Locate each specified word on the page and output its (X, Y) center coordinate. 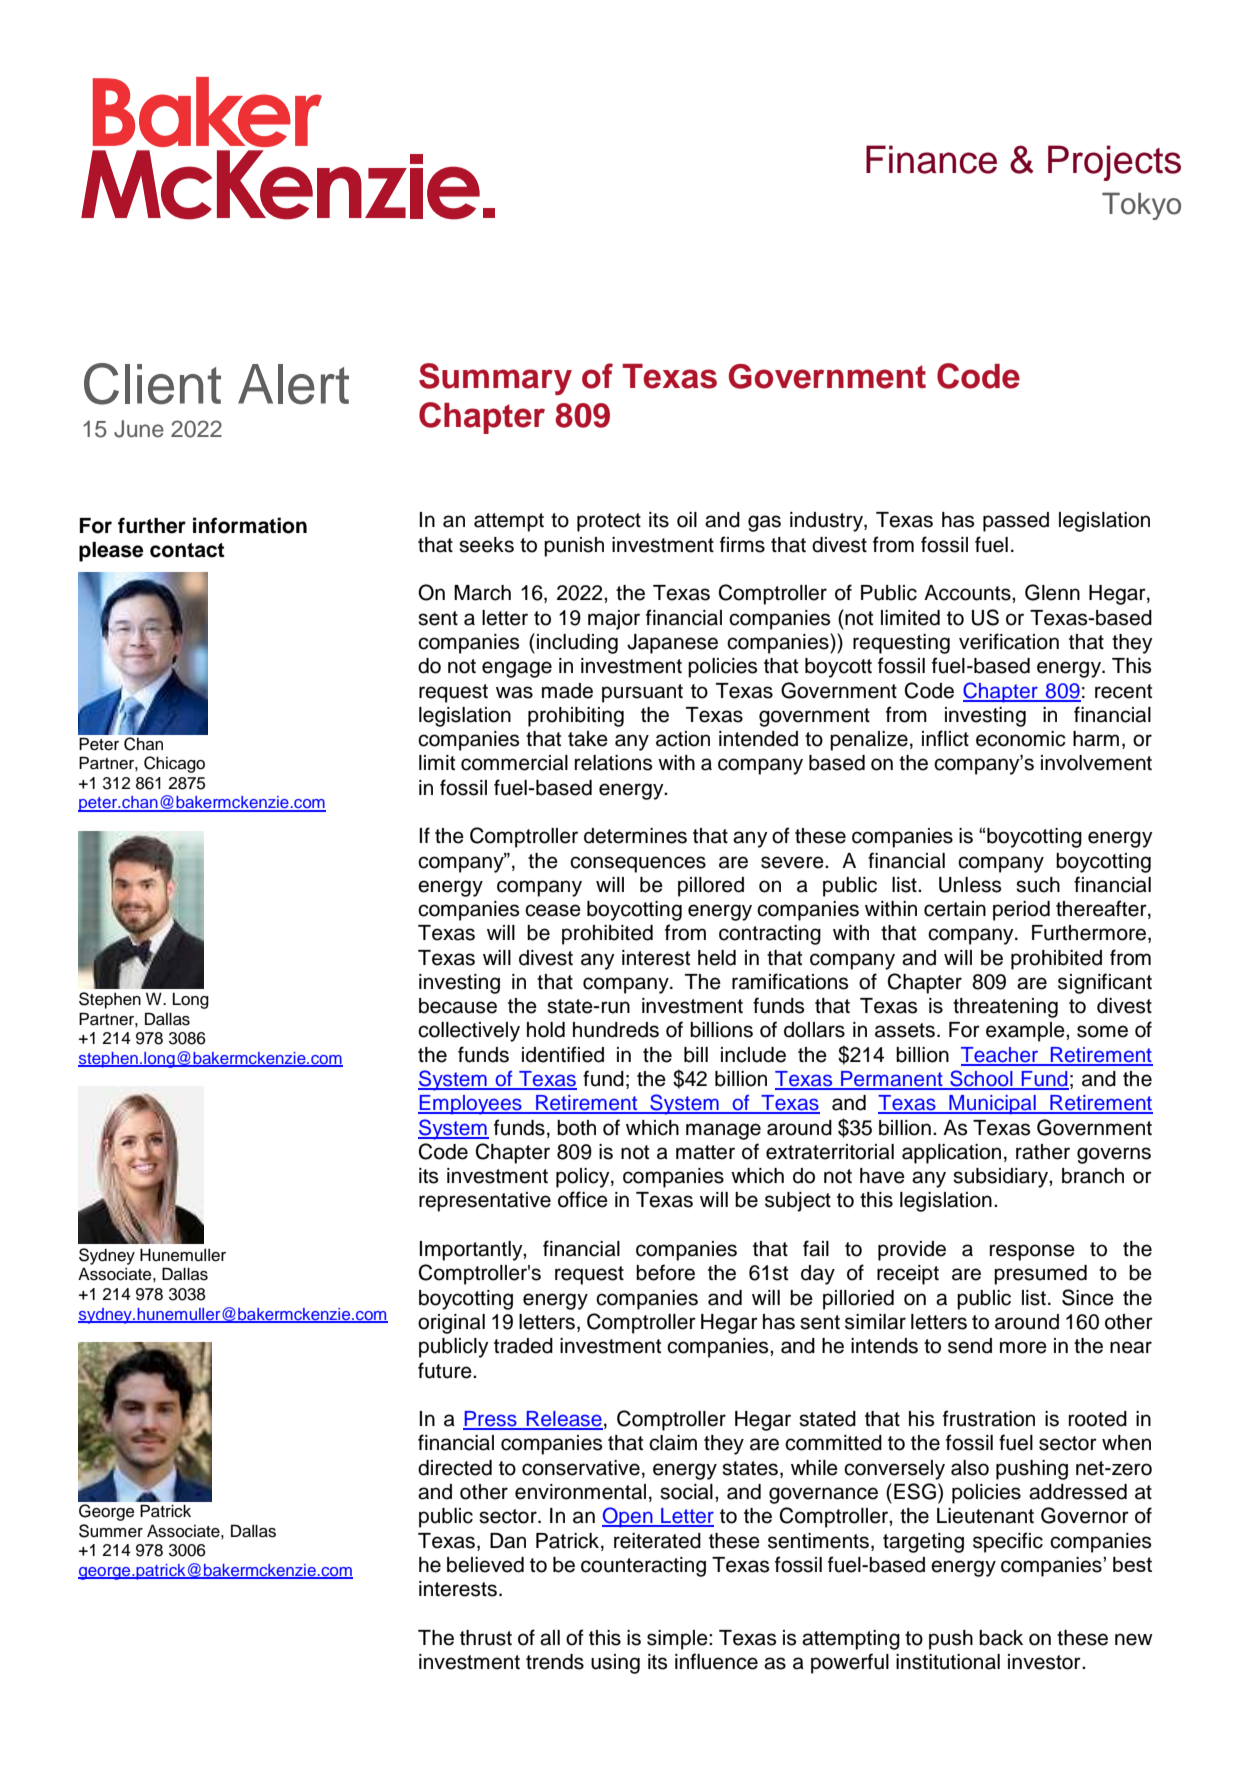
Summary (495, 379)
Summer (111, 1531)
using (615, 1664)
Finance (931, 159)
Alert (293, 384)
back (1001, 1638)
